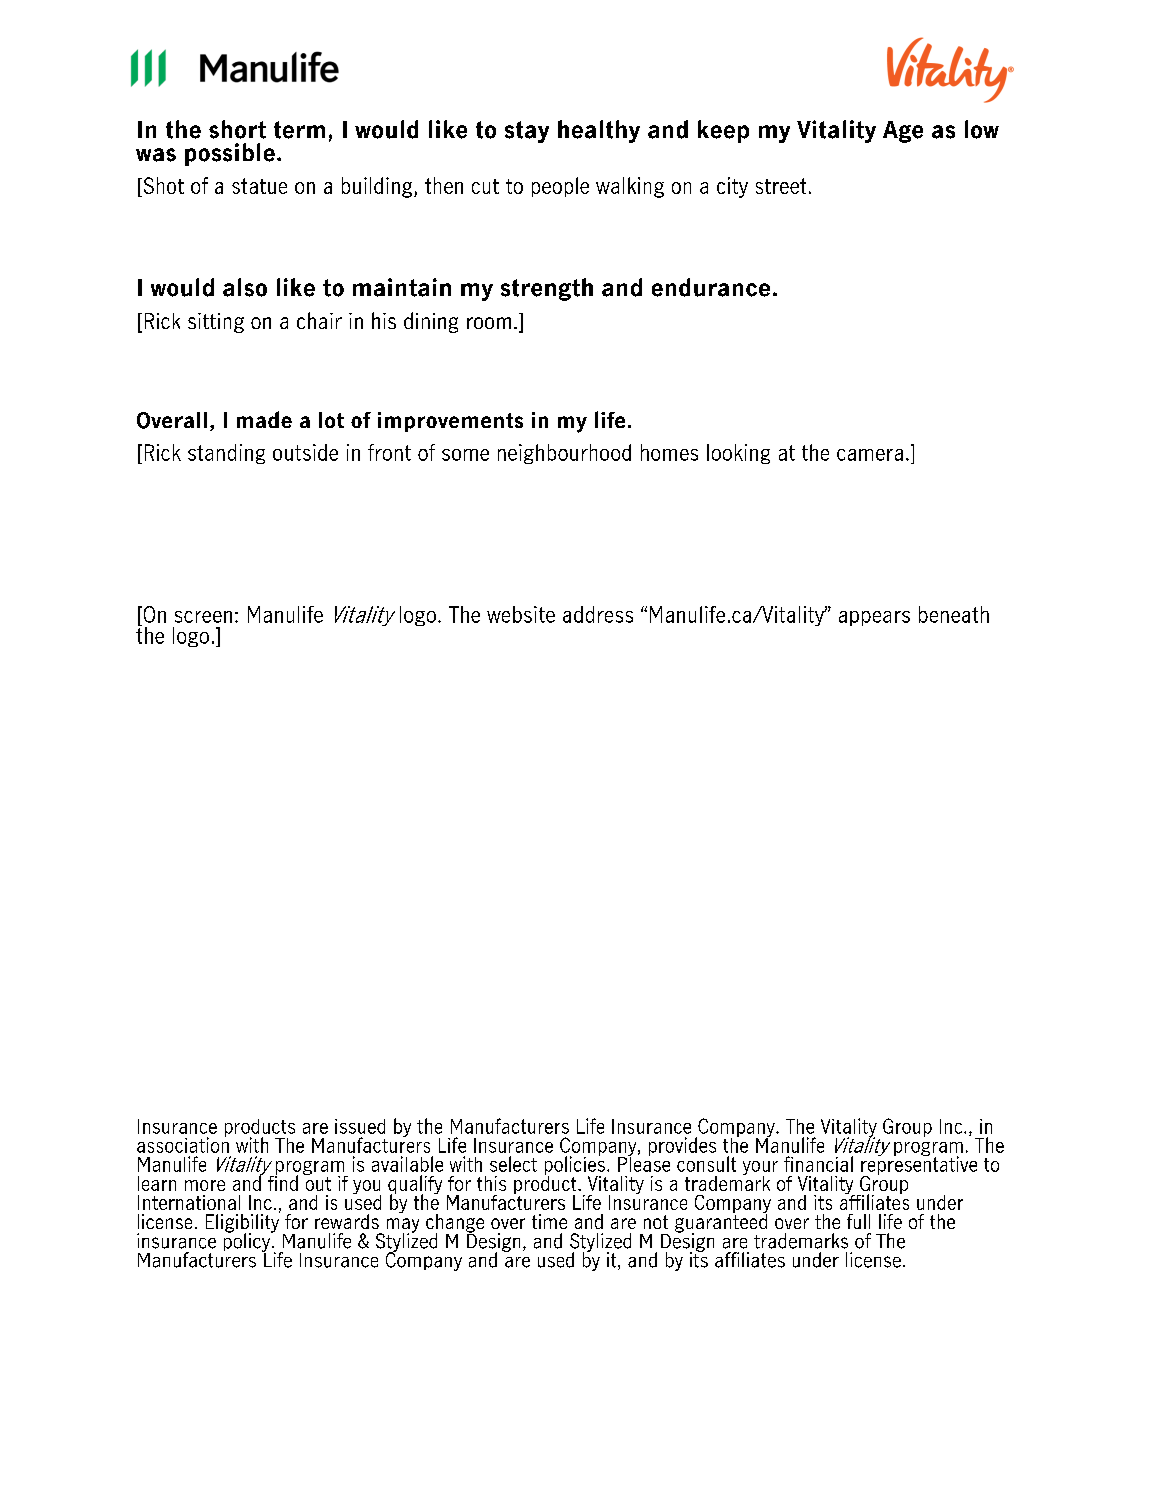 This image has width=1156, height=1496. Describe the element at coordinates (870, 455) in the image. I see `camera` at that location.
